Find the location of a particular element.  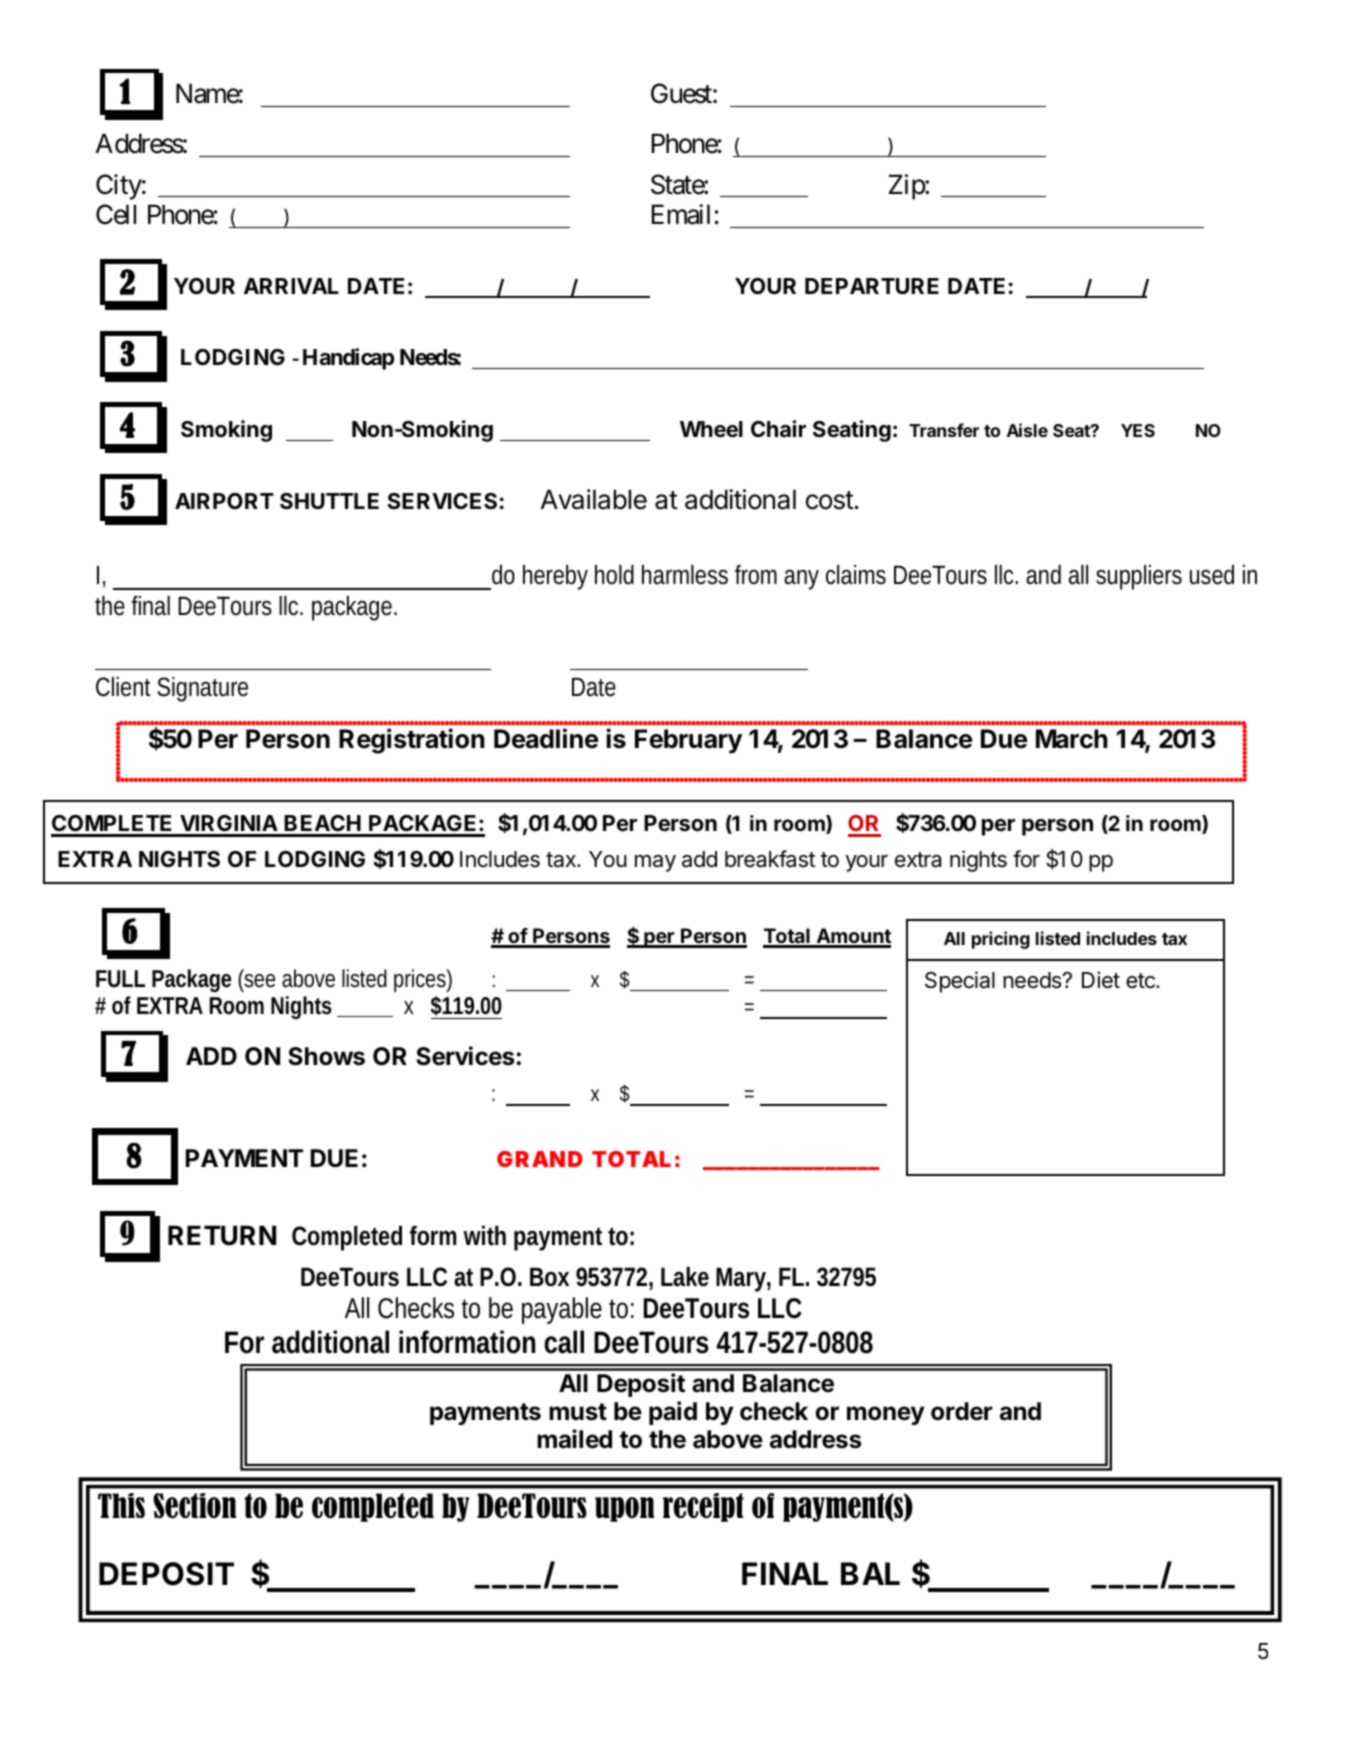

March is located at coordinates (1072, 739).
